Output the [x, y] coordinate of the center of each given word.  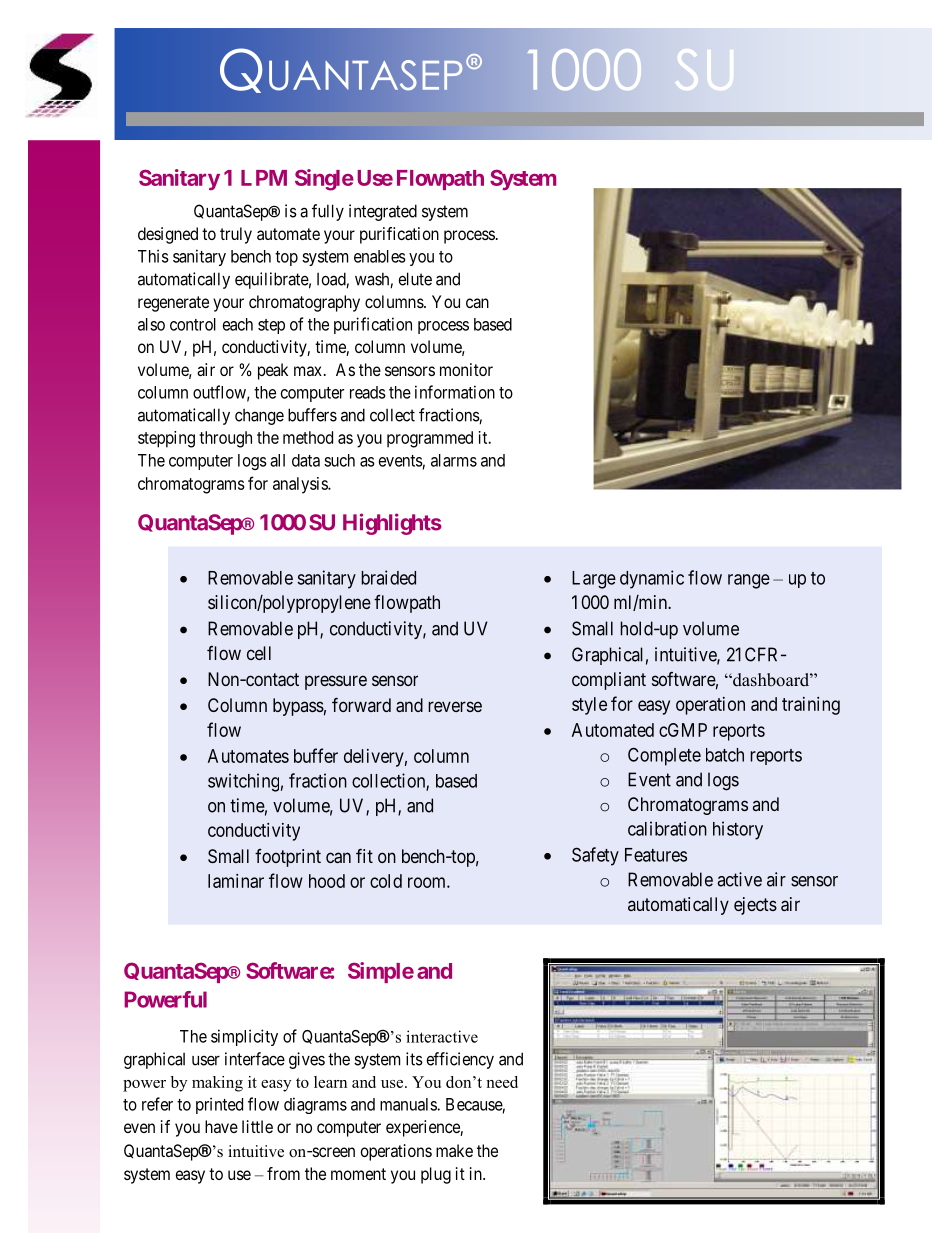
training [811, 706]
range [749, 581]
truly [236, 235]
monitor [466, 369]
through [225, 439]
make [454, 1150]
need [502, 1082]
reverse [455, 706]
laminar [236, 881]
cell [259, 653]
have [221, 1126]
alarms [454, 460]
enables [380, 256]
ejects [755, 906]
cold [386, 881]
